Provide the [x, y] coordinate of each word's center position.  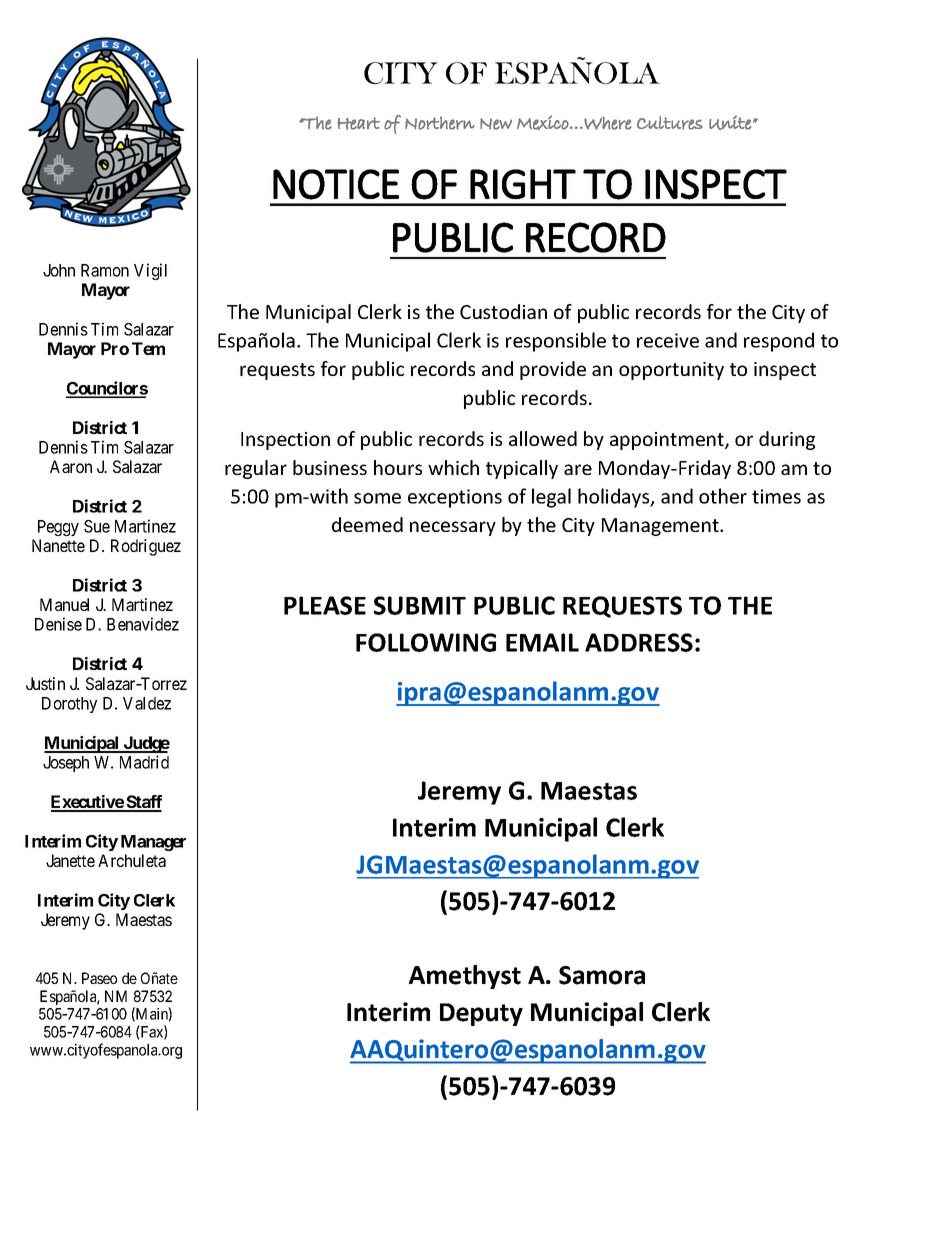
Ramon [105, 270]
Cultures [670, 123]
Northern [440, 123]
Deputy [481, 1014]
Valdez [147, 703]
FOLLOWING [426, 642]
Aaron [71, 466]
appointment [668, 441]
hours [398, 467]
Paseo [99, 978]
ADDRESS [639, 642]
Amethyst [465, 977]
